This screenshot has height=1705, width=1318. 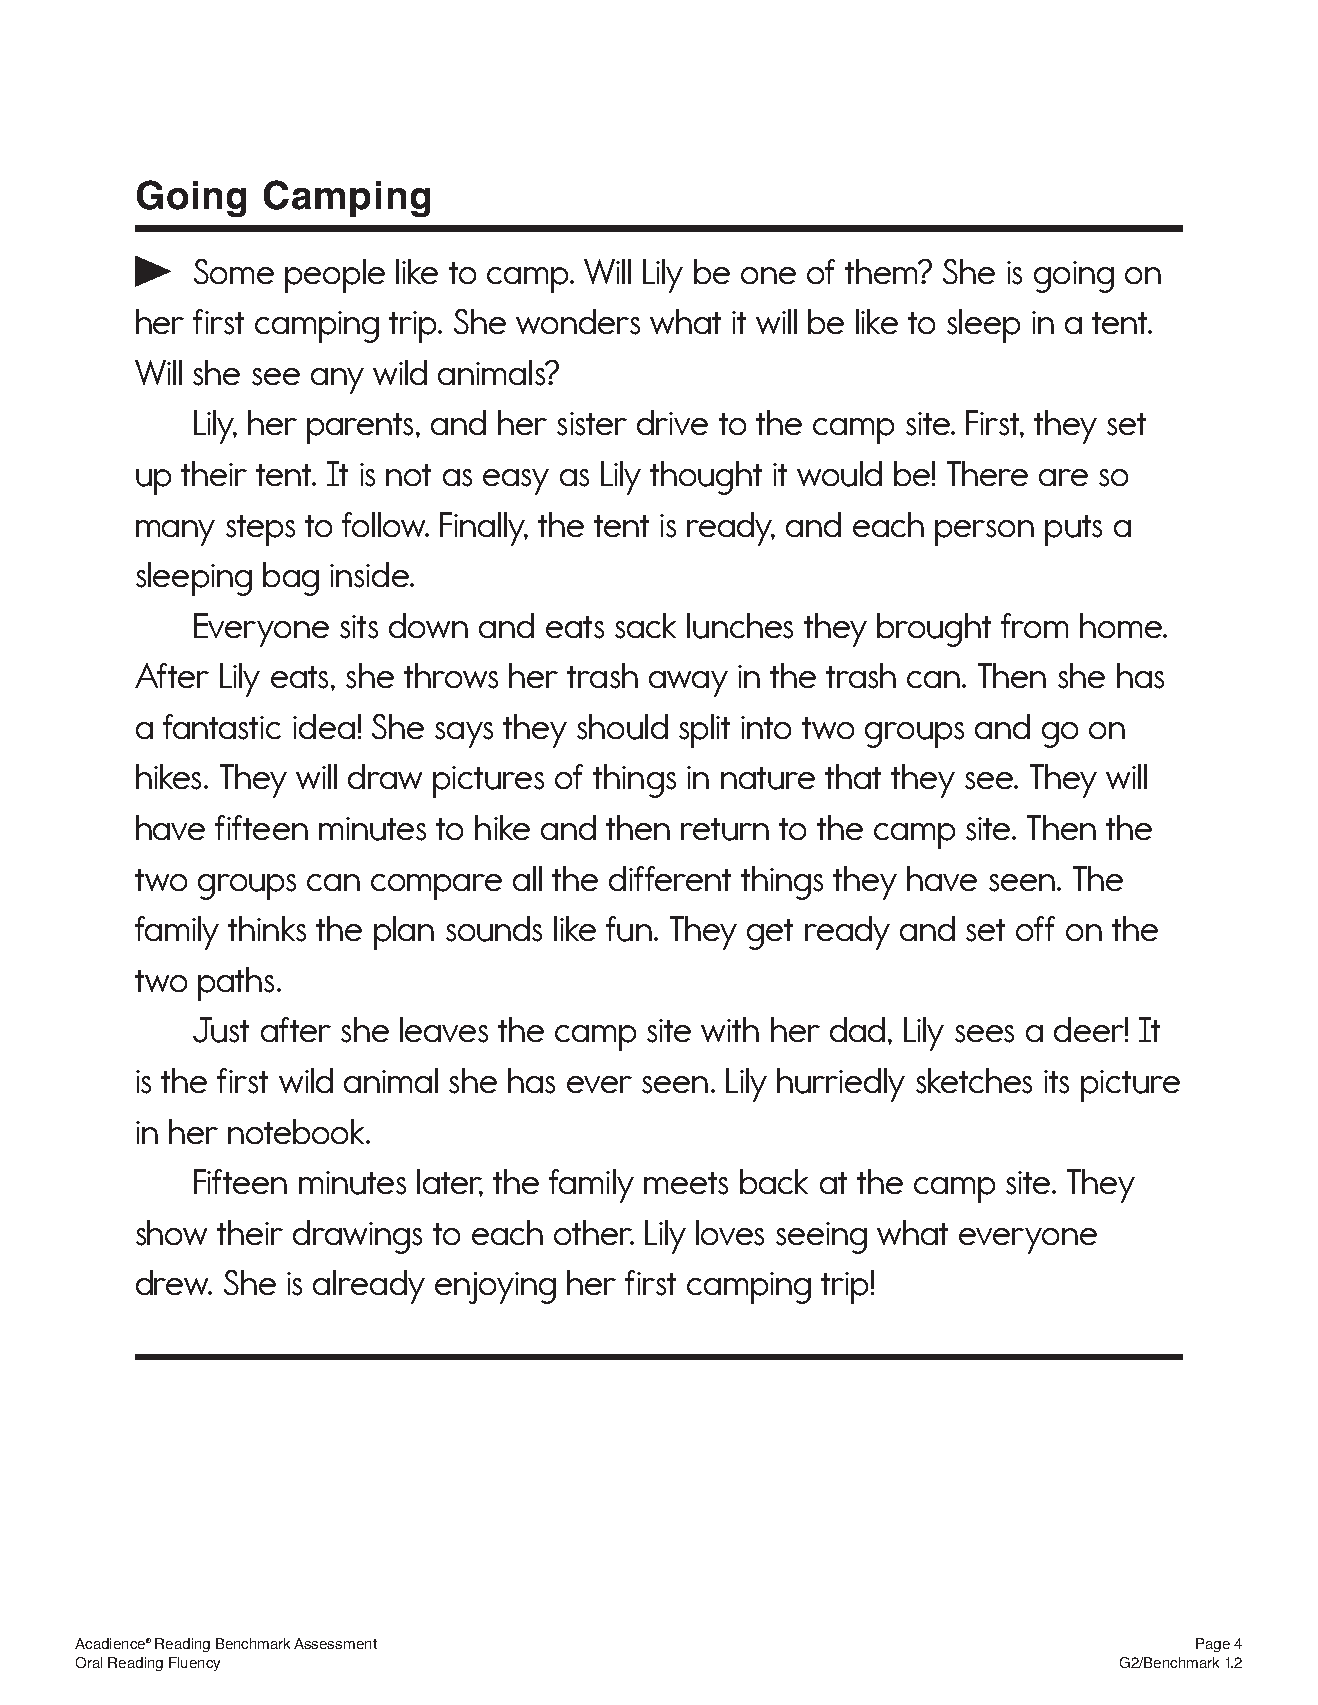 What do you see at coordinates (686, 1183) in the screenshot?
I see `meets` at bounding box center [686, 1183].
